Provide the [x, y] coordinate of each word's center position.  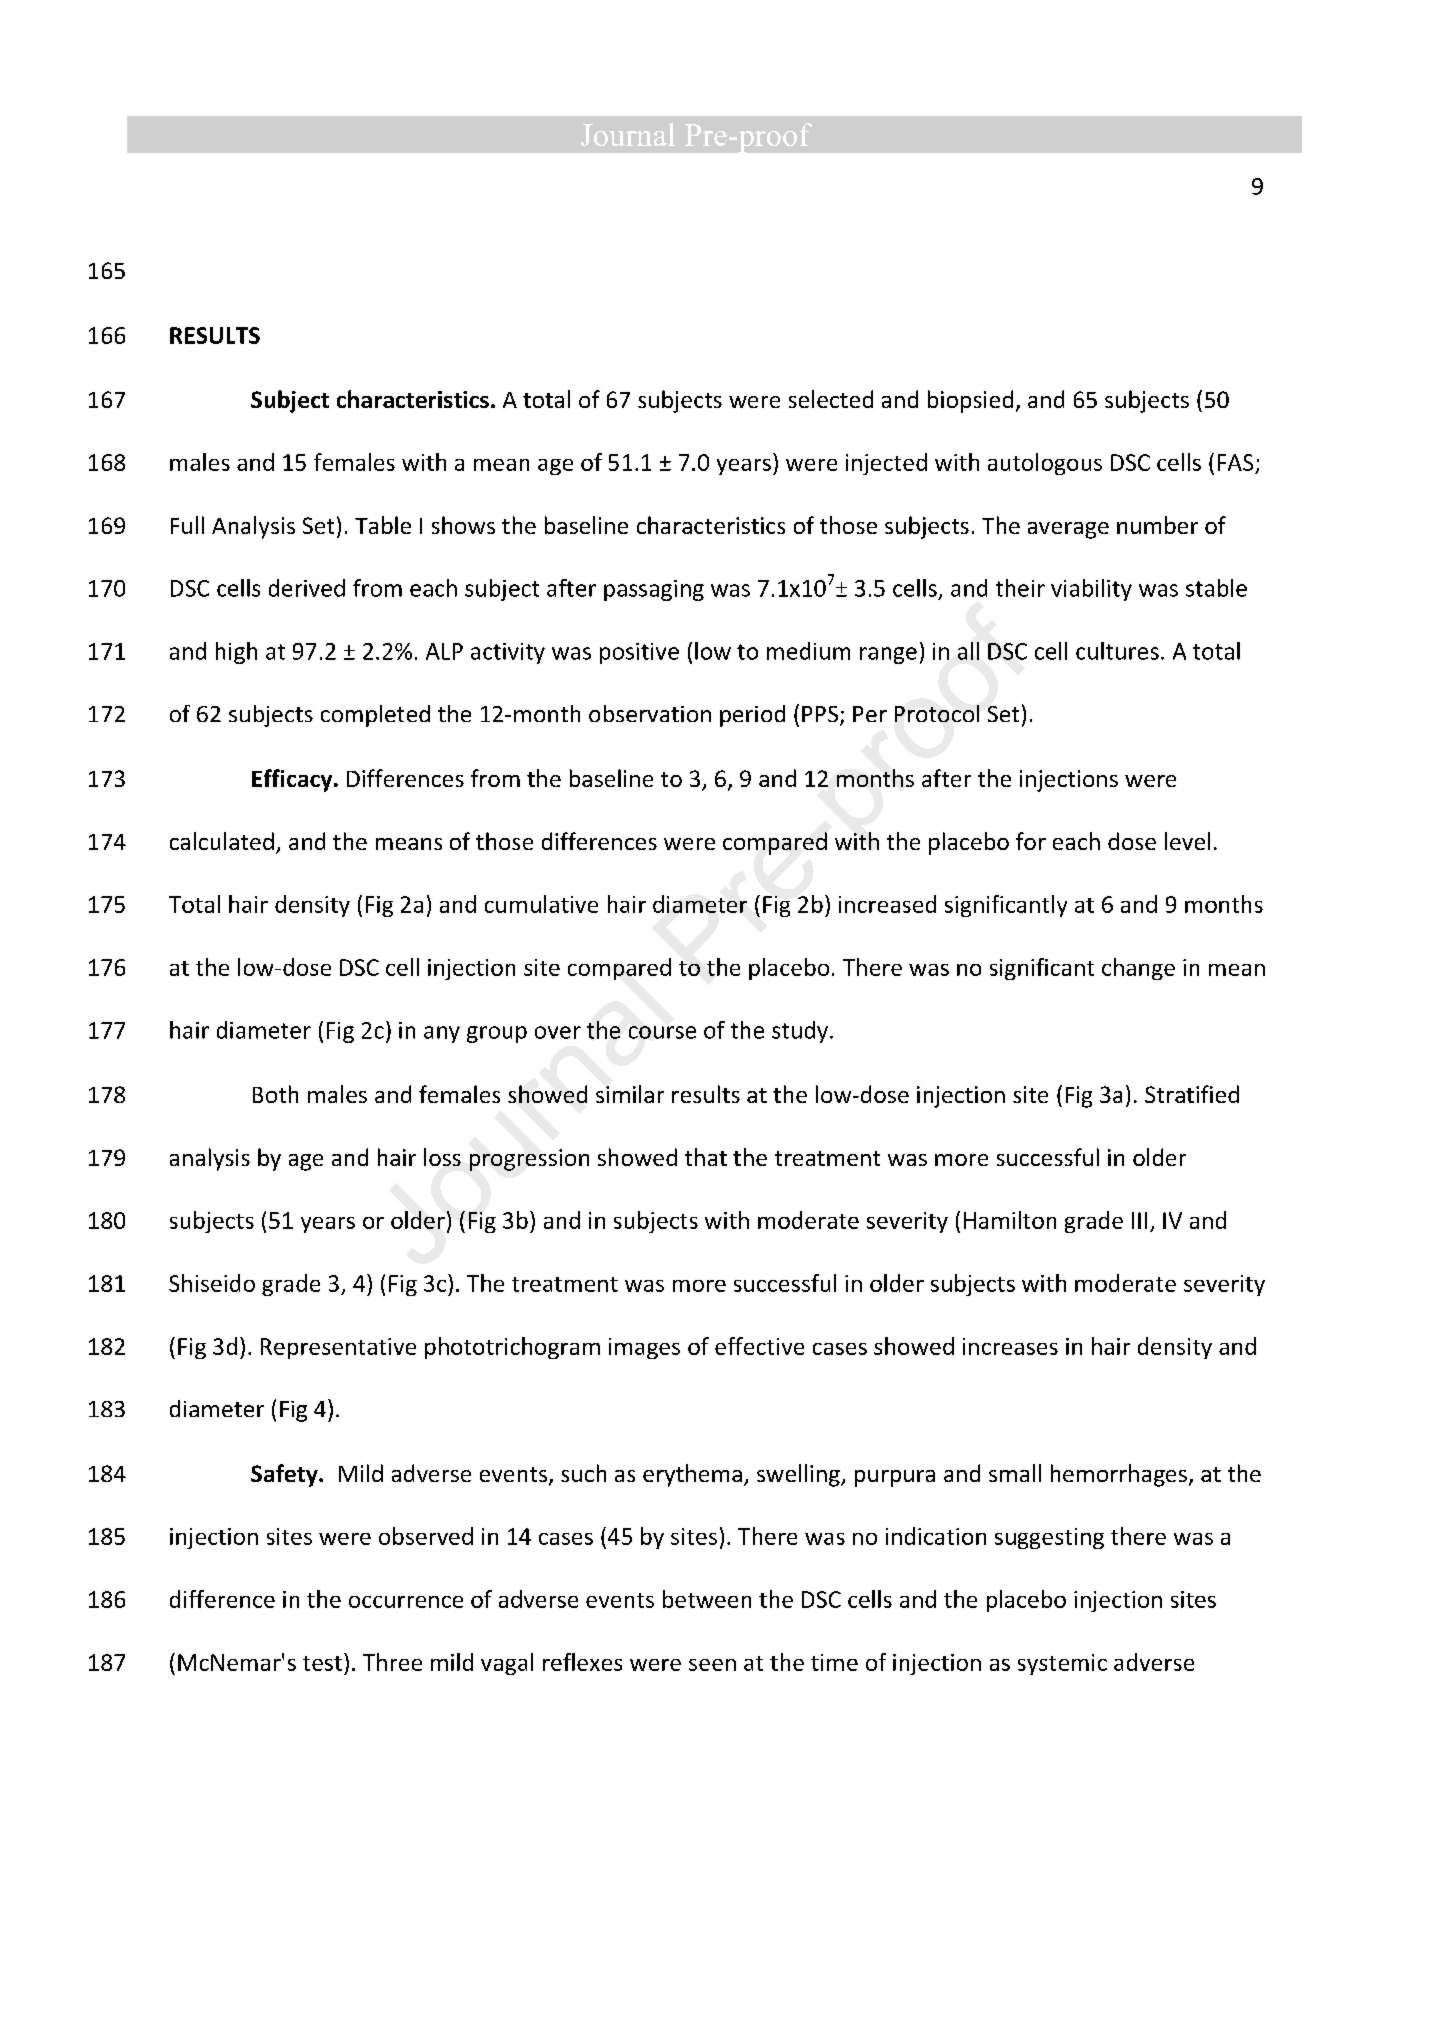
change [1138, 969]
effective [759, 1346]
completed [375, 716]
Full [187, 525]
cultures [1117, 651]
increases [1010, 1346]
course [662, 1032]
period [752, 716]
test [322, 1663]
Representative [338, 1348]
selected [831, 399]
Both [275, 1094]
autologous [1045, 464]
